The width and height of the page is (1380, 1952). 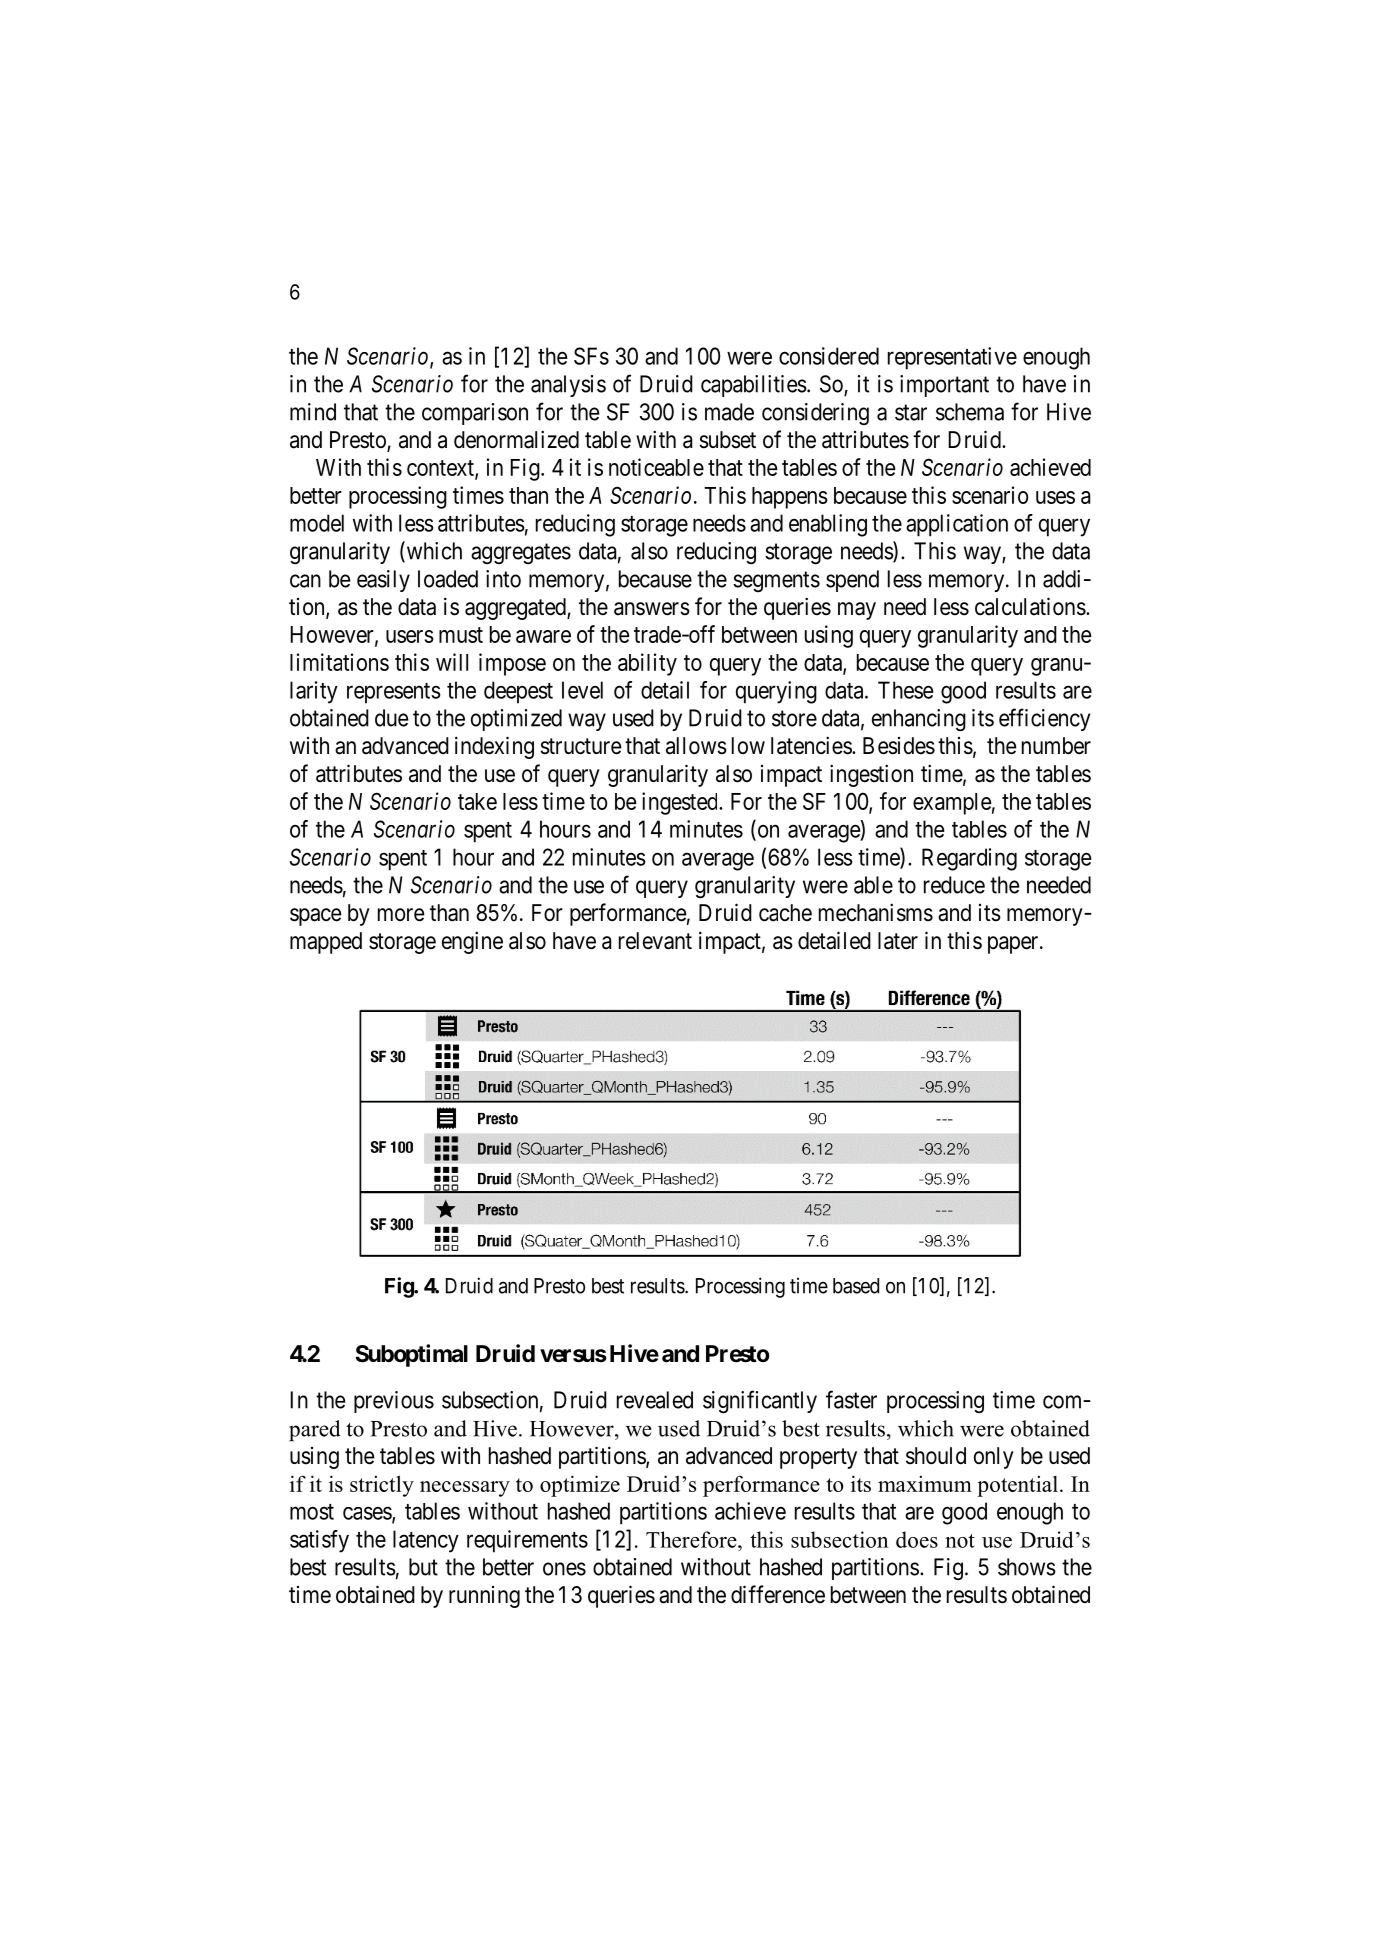 I want to click on Besides, so click(x=899, y=746).
